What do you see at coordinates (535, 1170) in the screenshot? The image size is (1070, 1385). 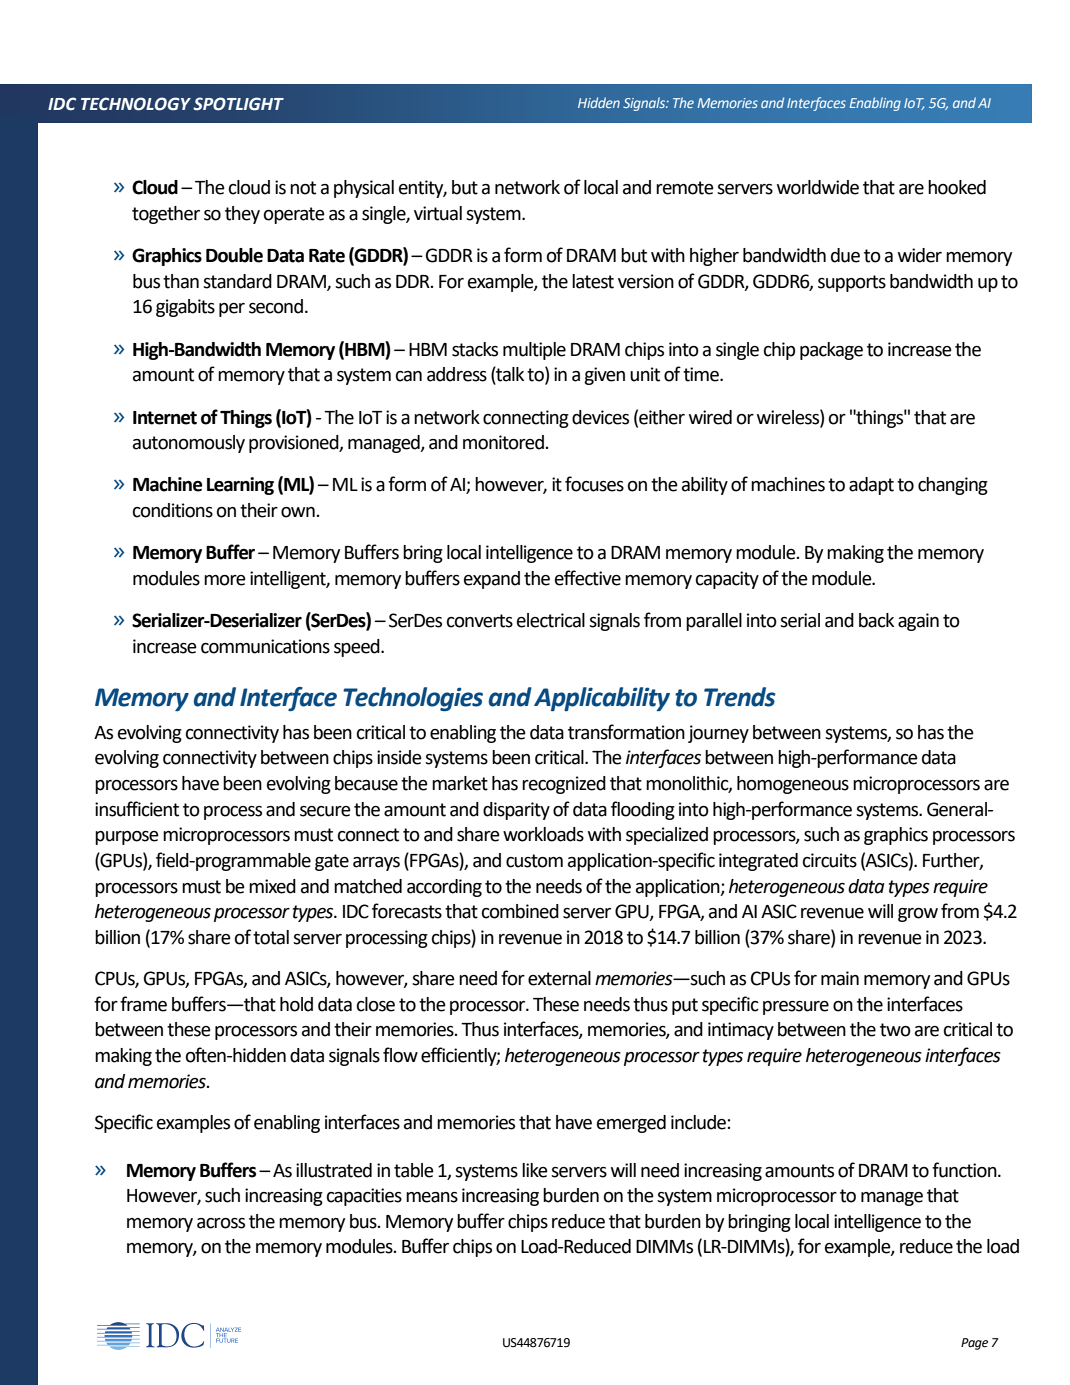 I see `like` at bounding box center [535, 1170].
